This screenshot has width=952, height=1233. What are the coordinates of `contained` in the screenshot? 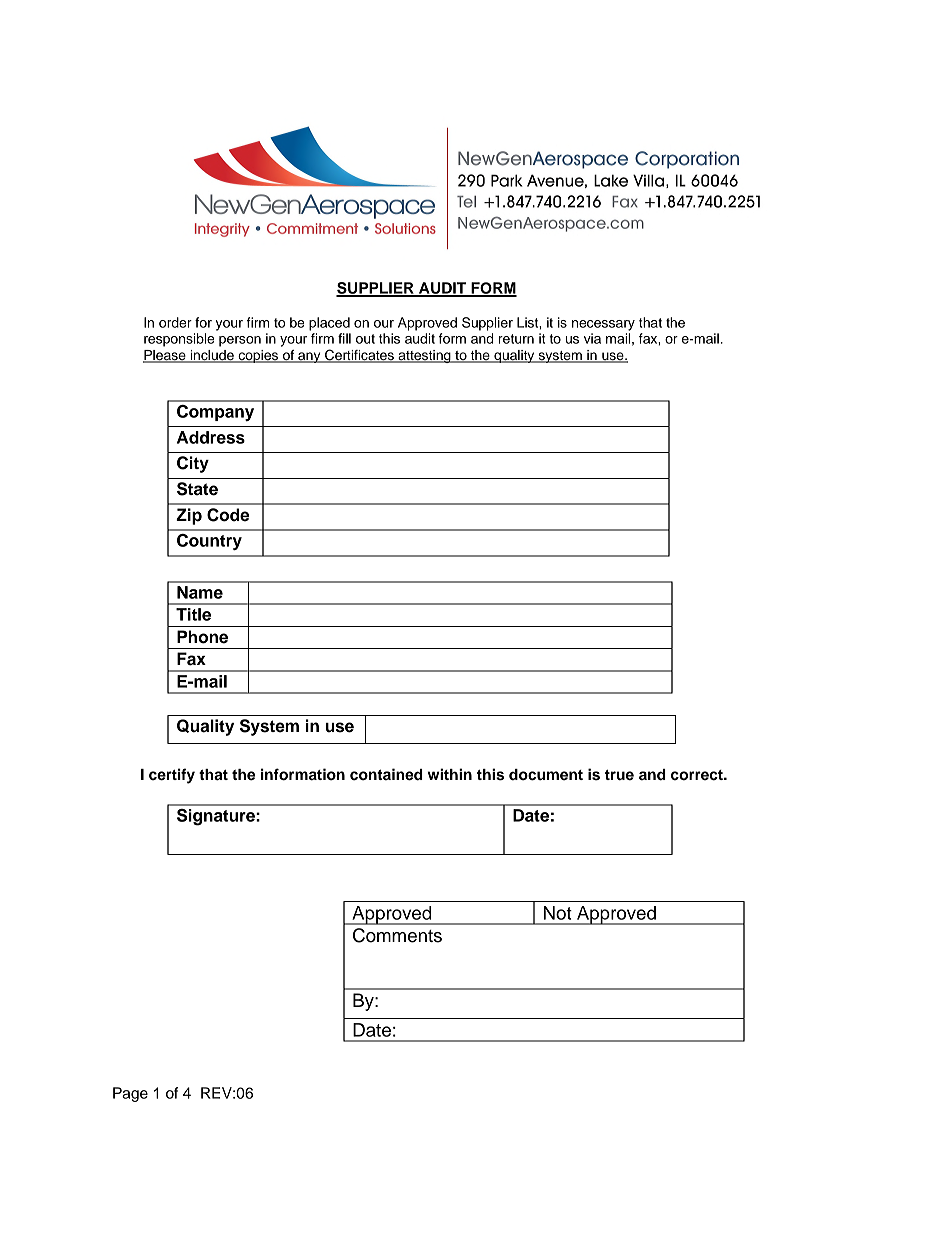 It's located at (386, 774).
